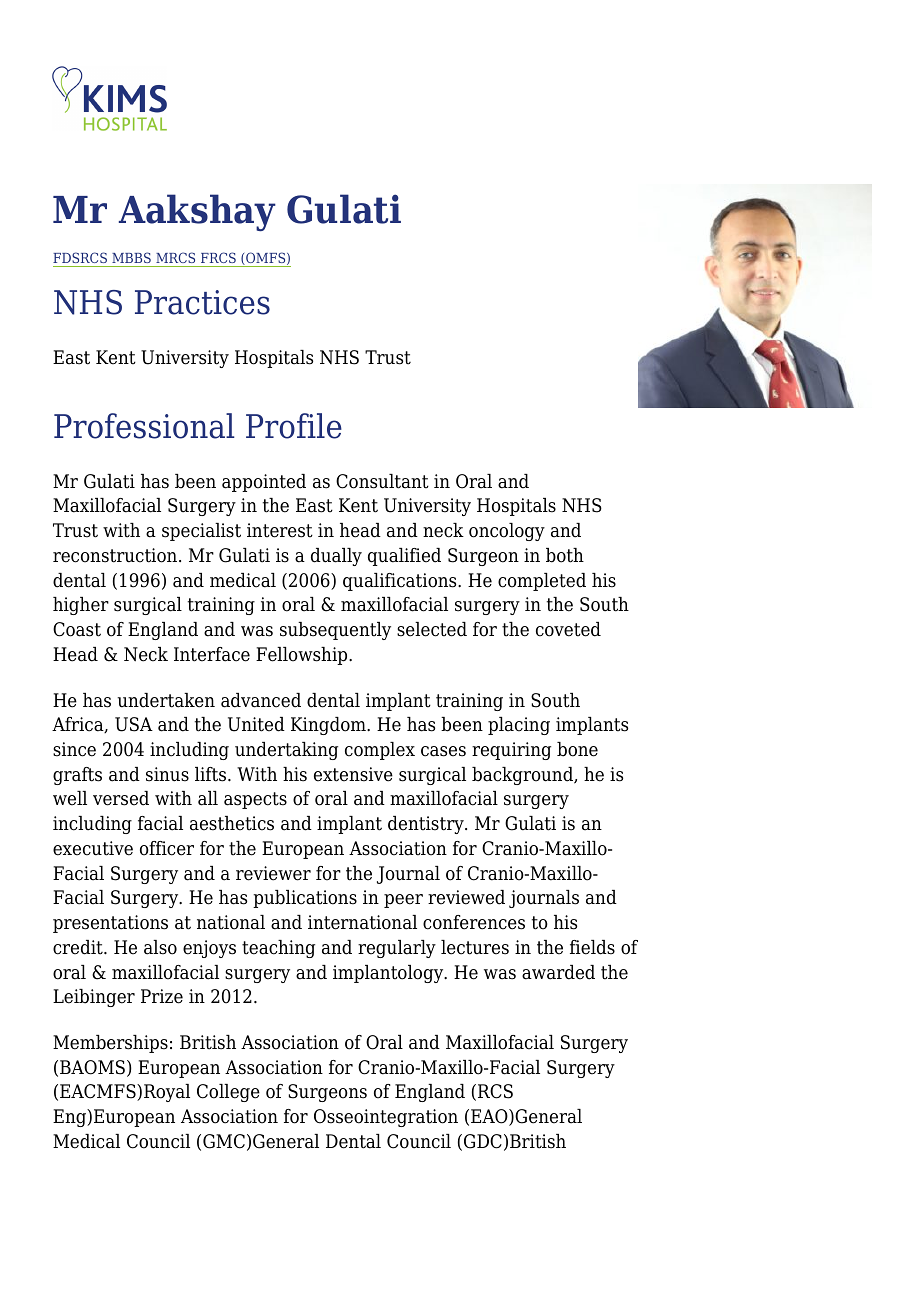  Describe the element at coordinates (131, 257) in the screenshot. I see `MBBS` at that location.
